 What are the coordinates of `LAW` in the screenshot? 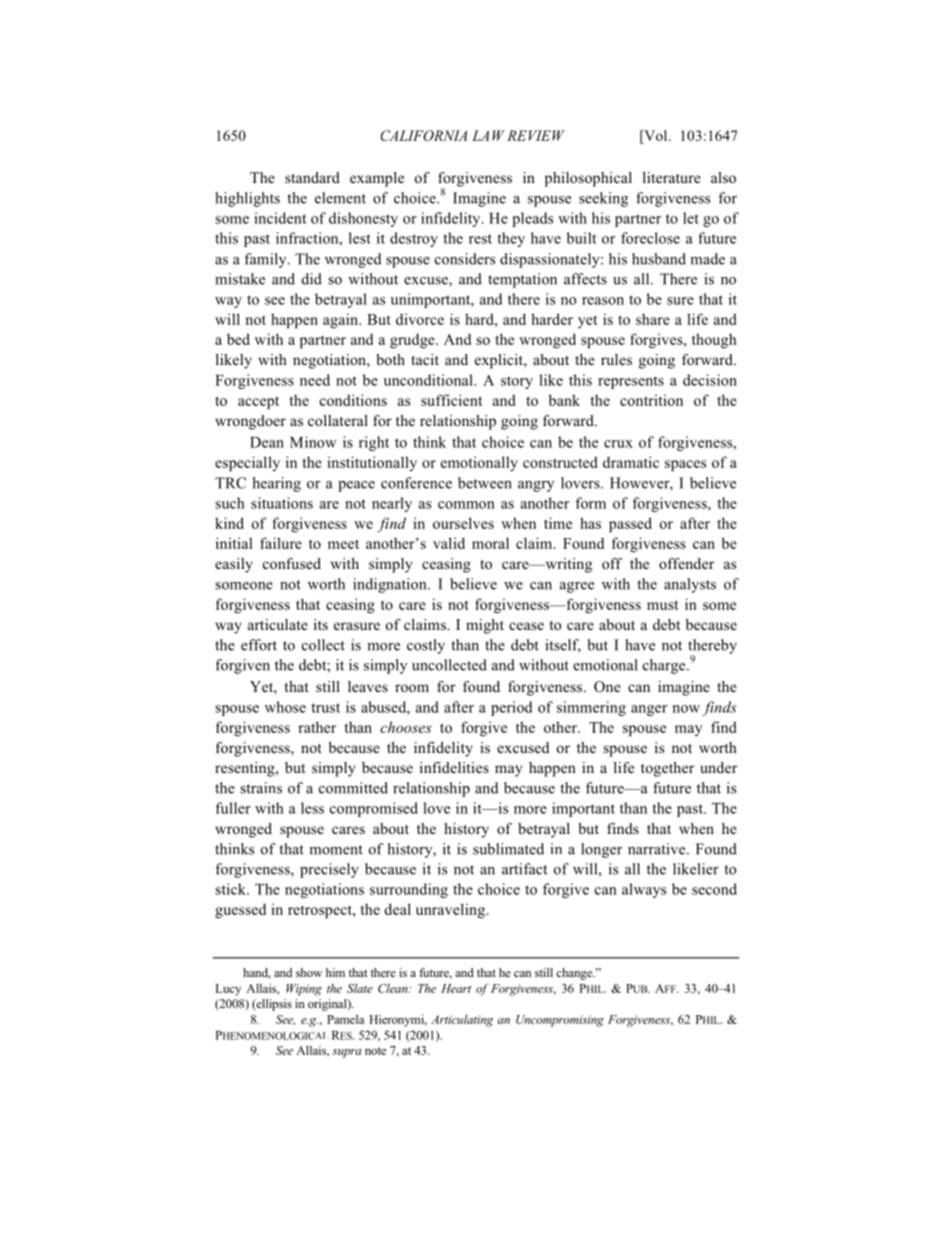 It's located at (488, 135).
